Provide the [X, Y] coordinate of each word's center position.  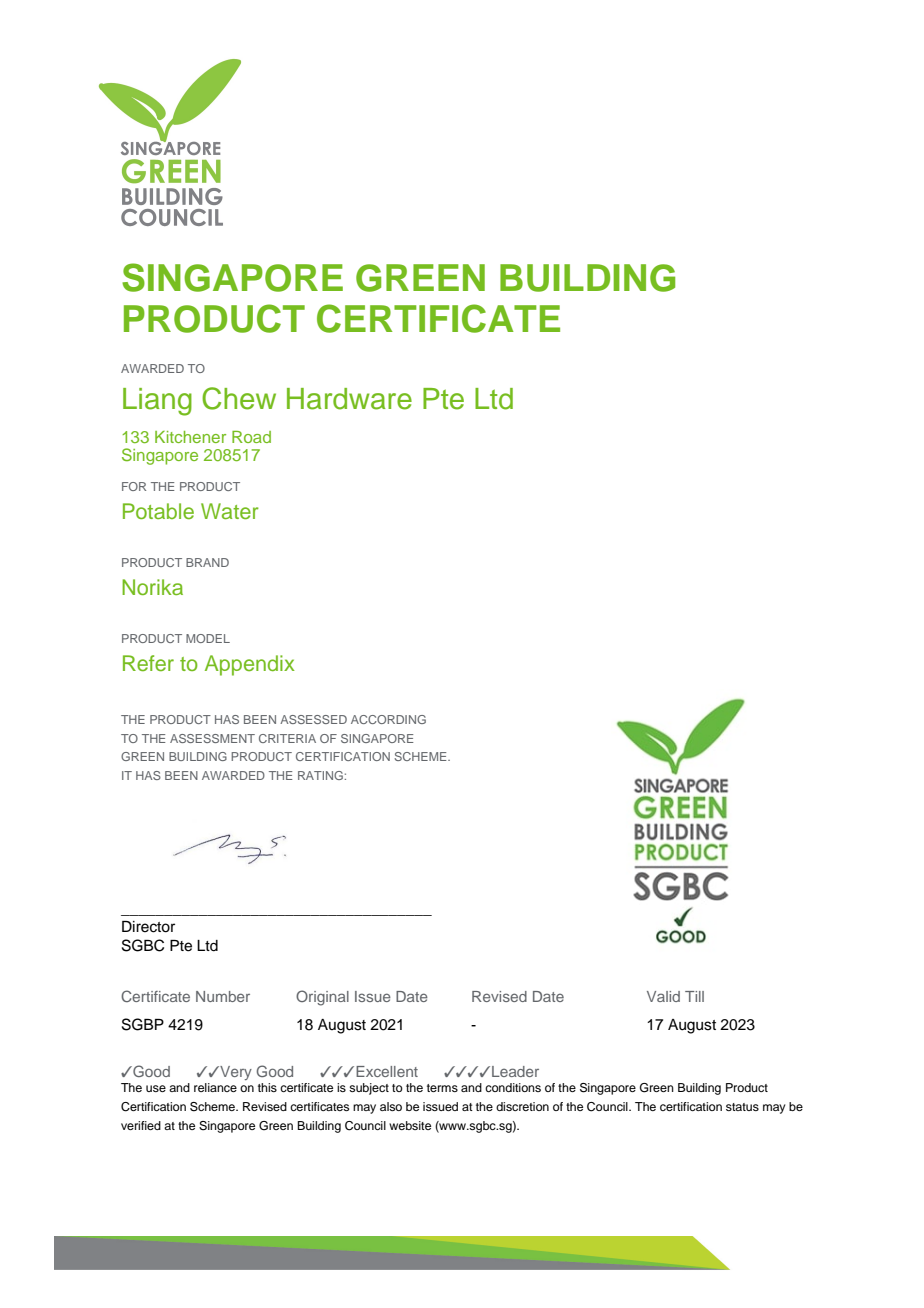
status [742, 1107]
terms [442, 1088]
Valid [663, 996]
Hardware [349, 399]
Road [251, 437]
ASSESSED [313, 719]
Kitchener [190, 437]
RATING [321, 775]
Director [148, 927]
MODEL [208, 638]
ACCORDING [388, 719]
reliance [215, 1087]
